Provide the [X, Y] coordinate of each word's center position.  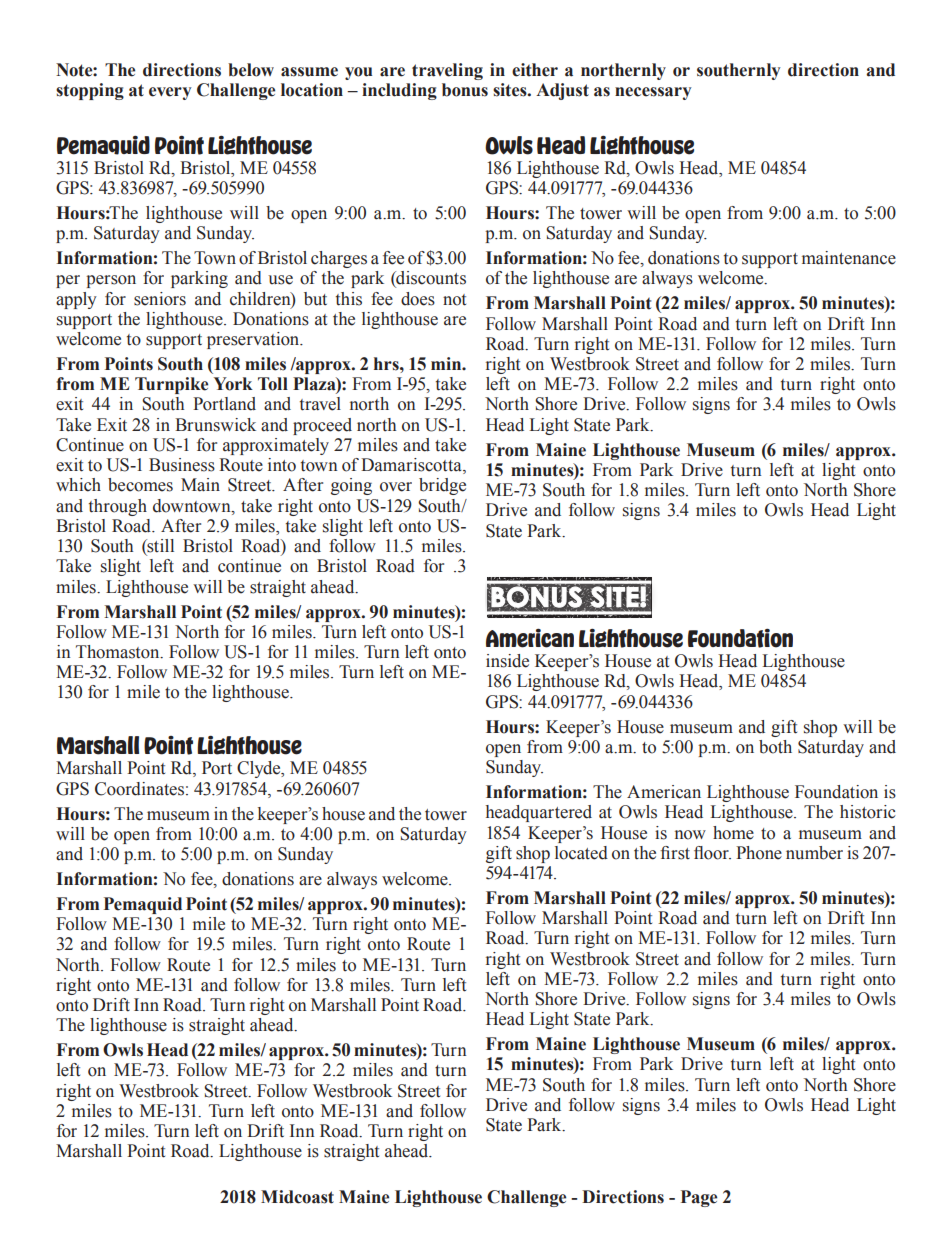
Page [699, 1198]
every [170, 93]
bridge [442, 486]
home [733, 833]
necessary [653, 93]
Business [182, 465]
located [581, 853]
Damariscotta [412, 466]
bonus [465, 90]
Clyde [260, 769]
